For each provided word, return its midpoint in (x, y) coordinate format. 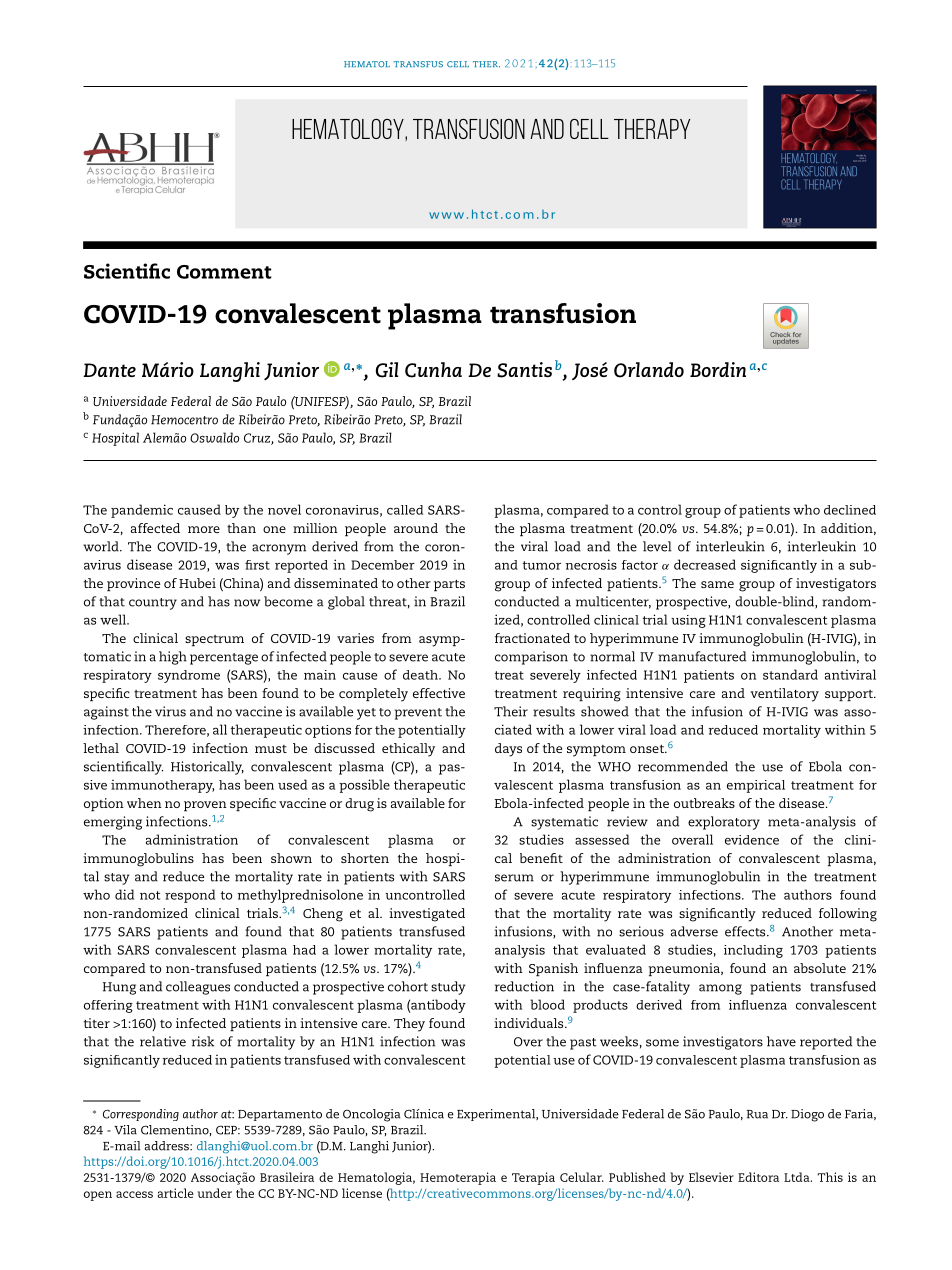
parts (449, 585)
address (168, 1146)
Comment (224, 272)
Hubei (197, 583)
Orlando (649, 370)
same (717, 584)
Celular (582, 1177)
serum (514, 878)
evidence (752, 840)
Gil (387, 370)
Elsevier (711, 1177)
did (124, 894)
